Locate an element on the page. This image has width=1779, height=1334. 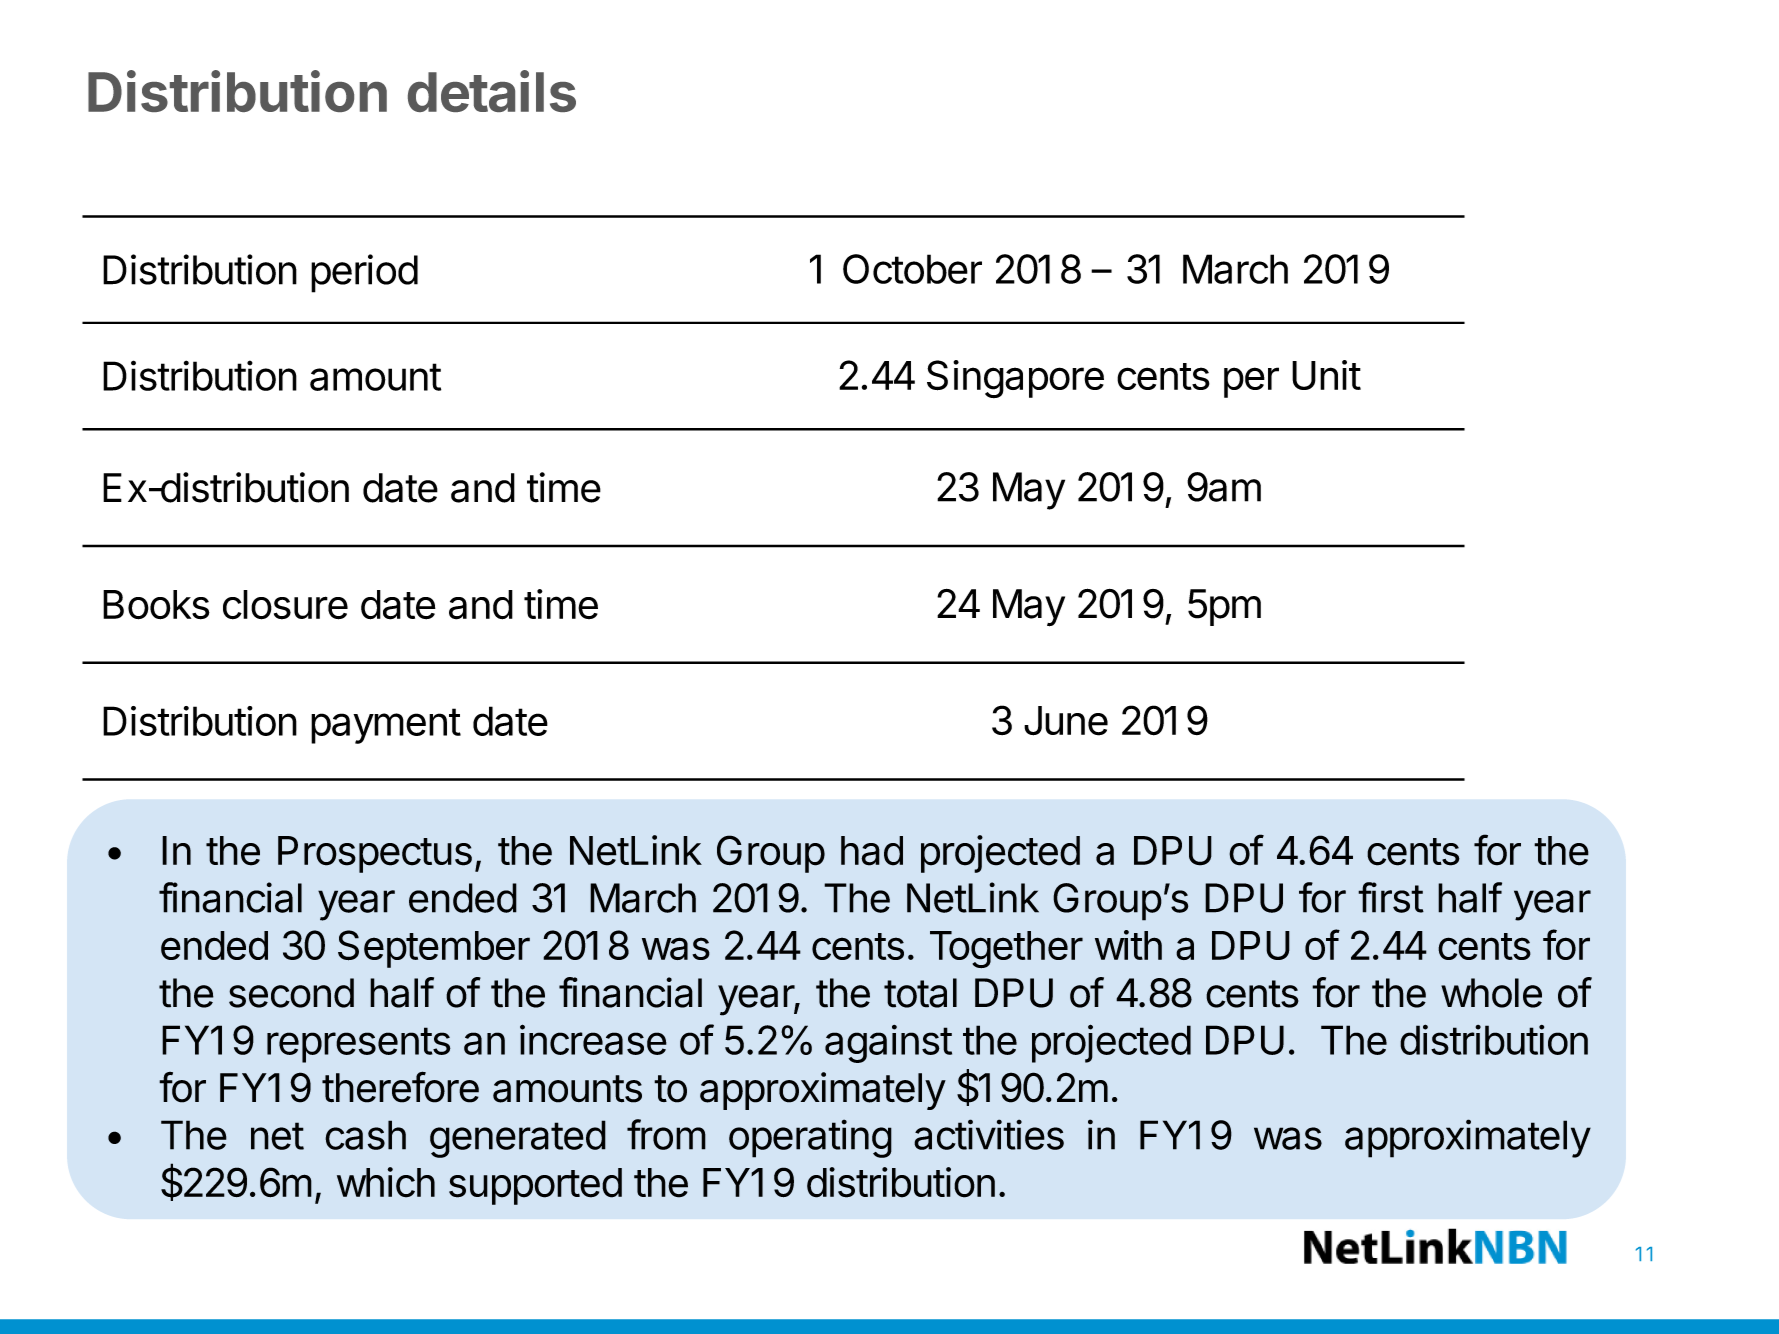
October is located at coordinates (912, 269).
